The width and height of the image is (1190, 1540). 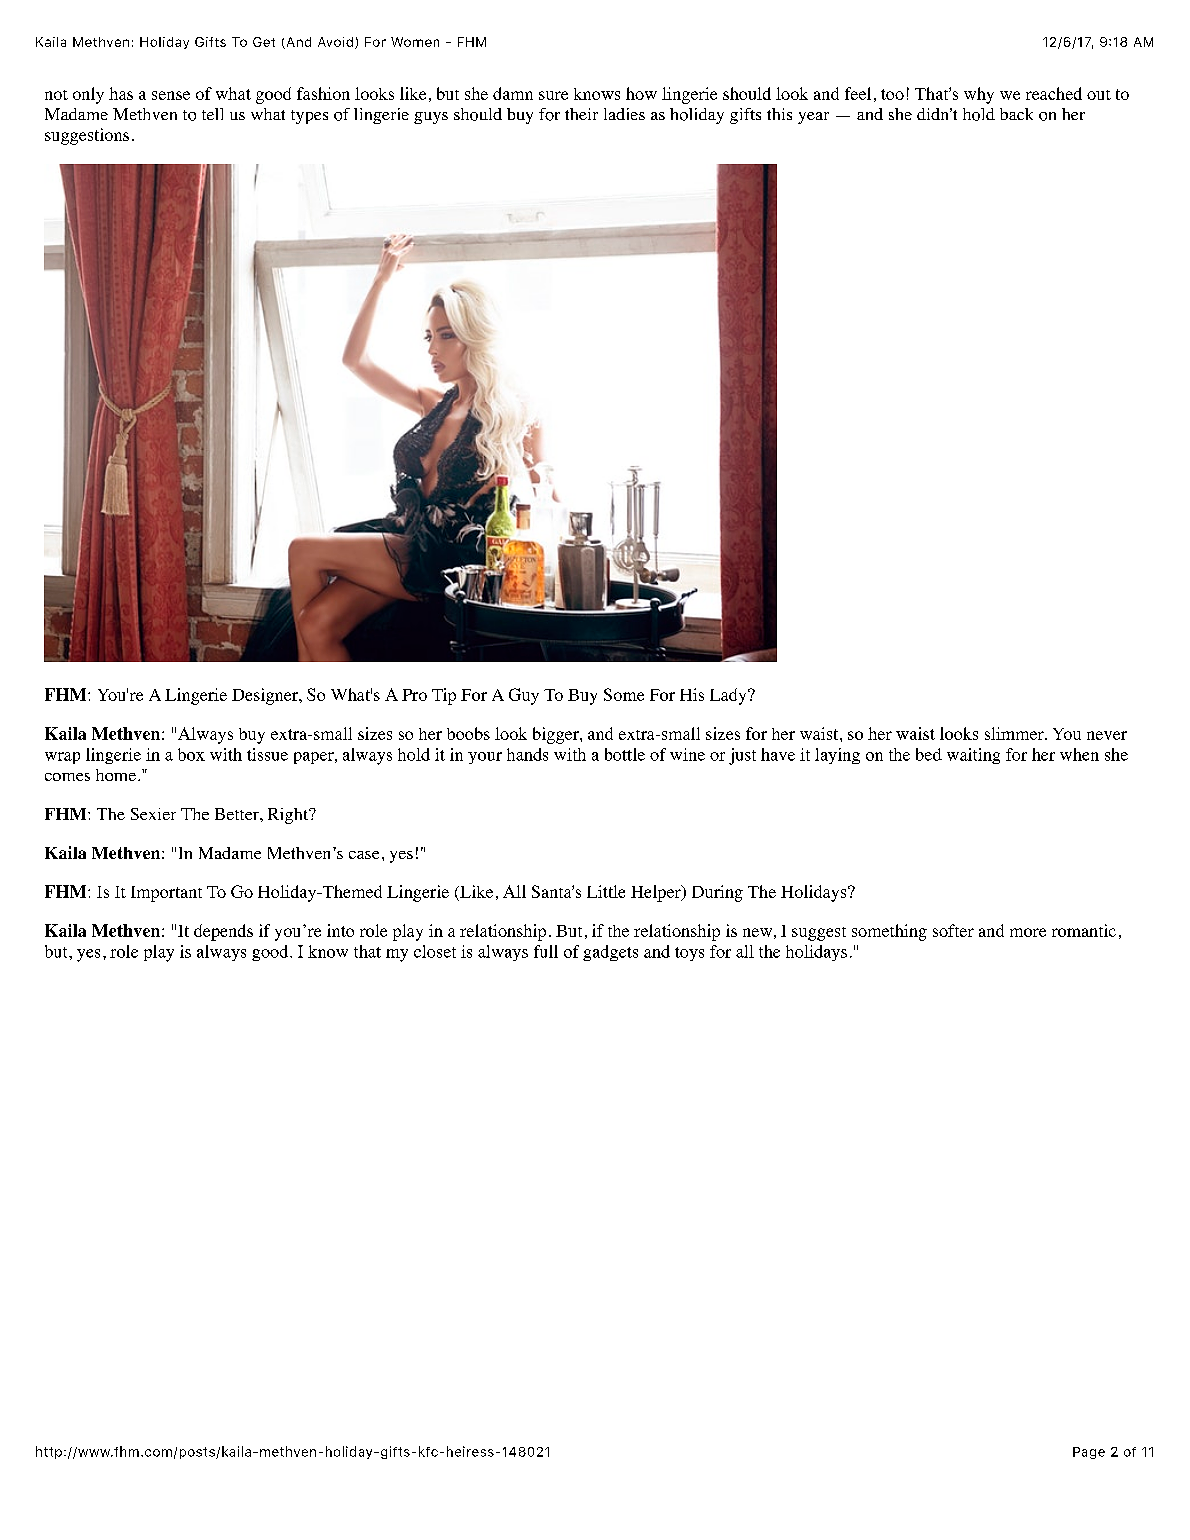 I want to click on Tip, so click(x=444, y=696).
